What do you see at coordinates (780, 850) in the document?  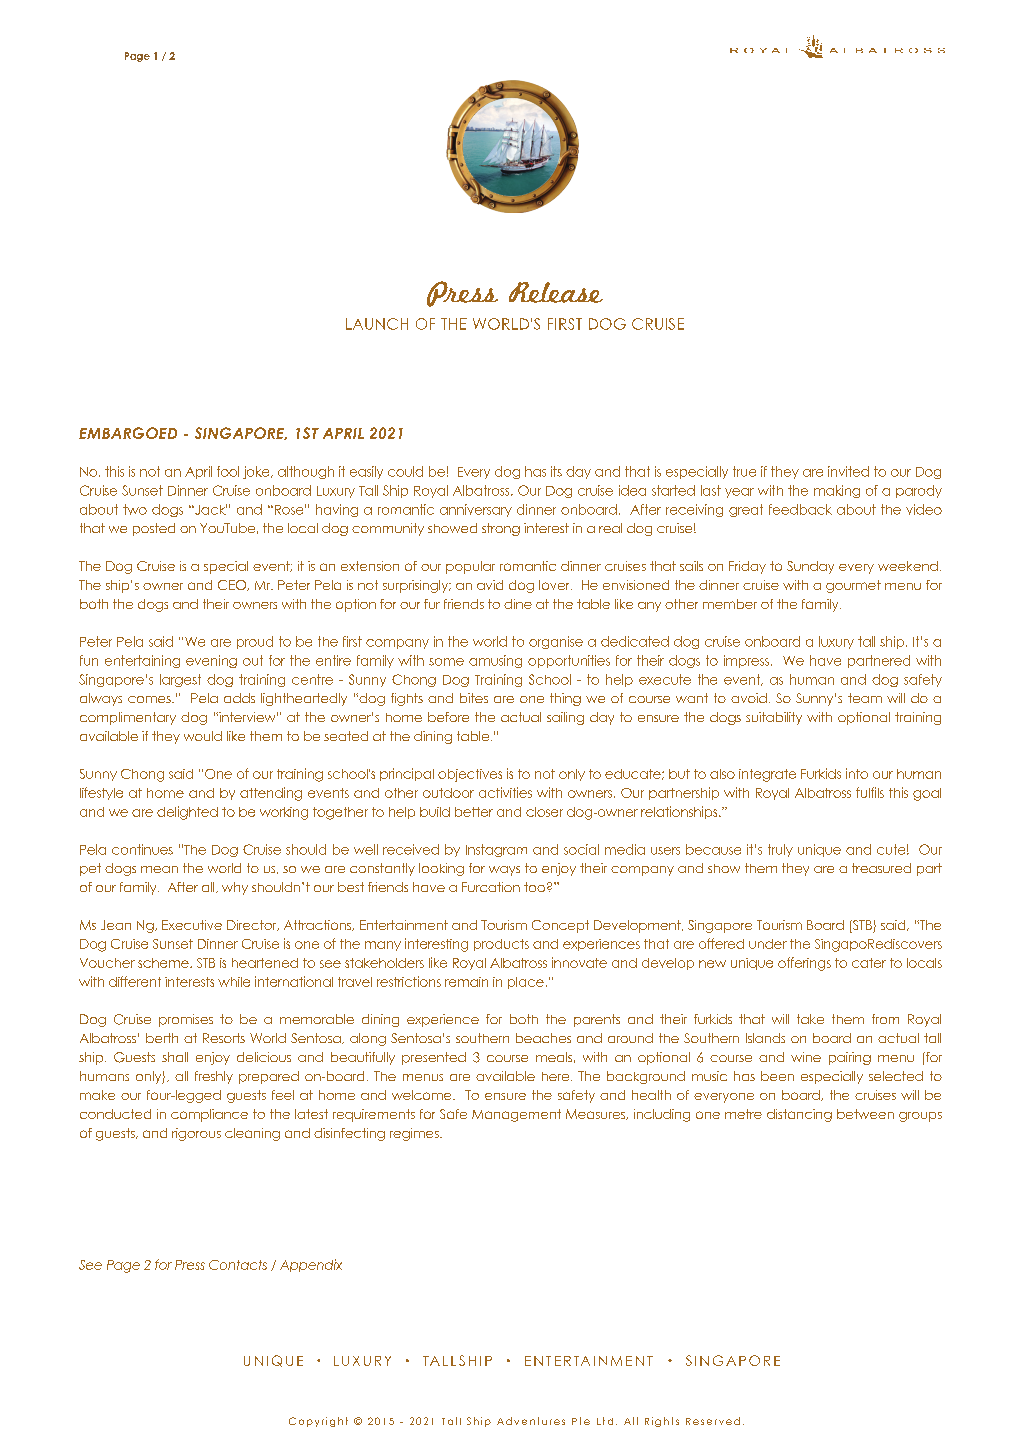 I see `truly` at bounding box center [780, 850].
